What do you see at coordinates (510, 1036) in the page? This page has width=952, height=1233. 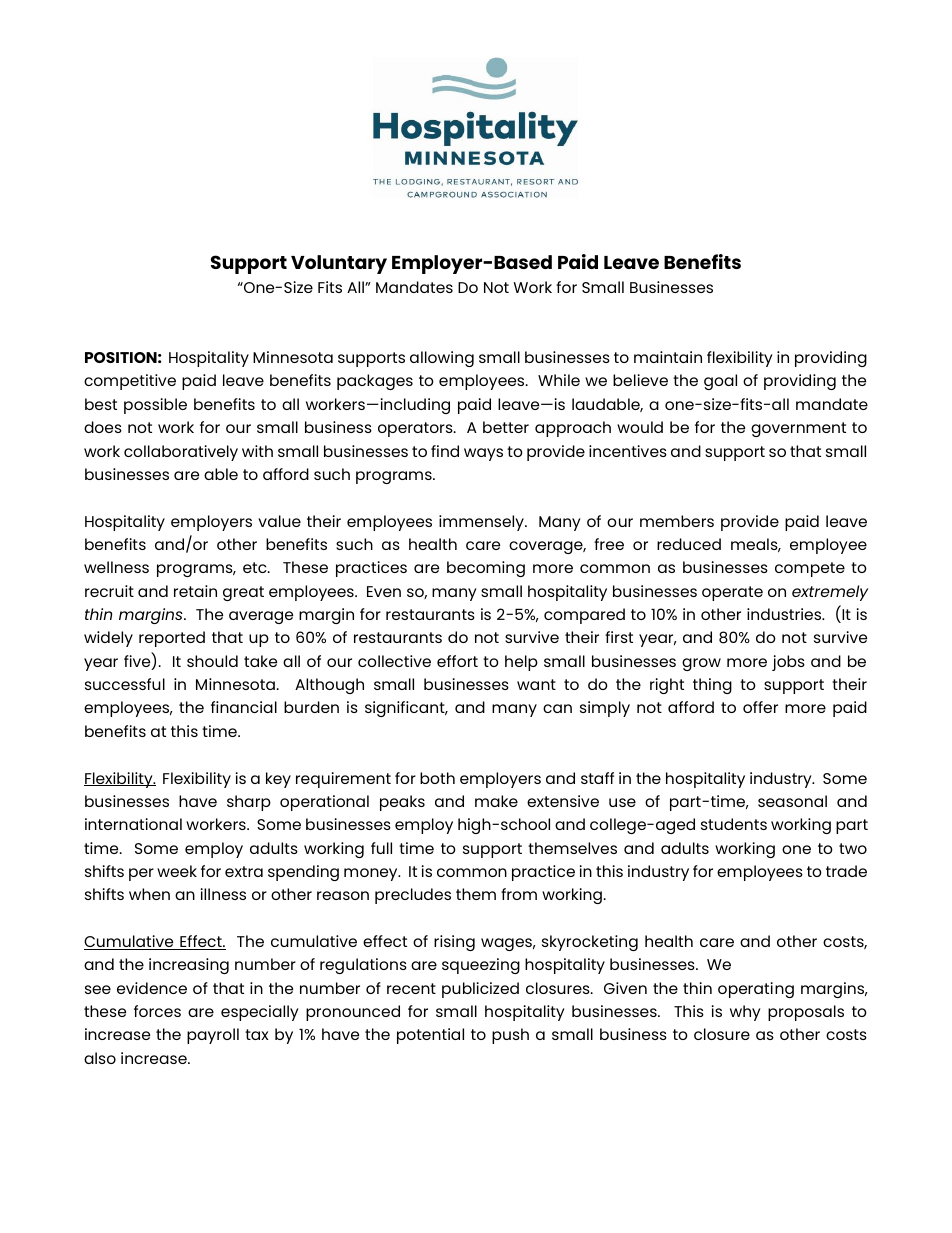 I see `push` at bounding box center [510, 1036].
